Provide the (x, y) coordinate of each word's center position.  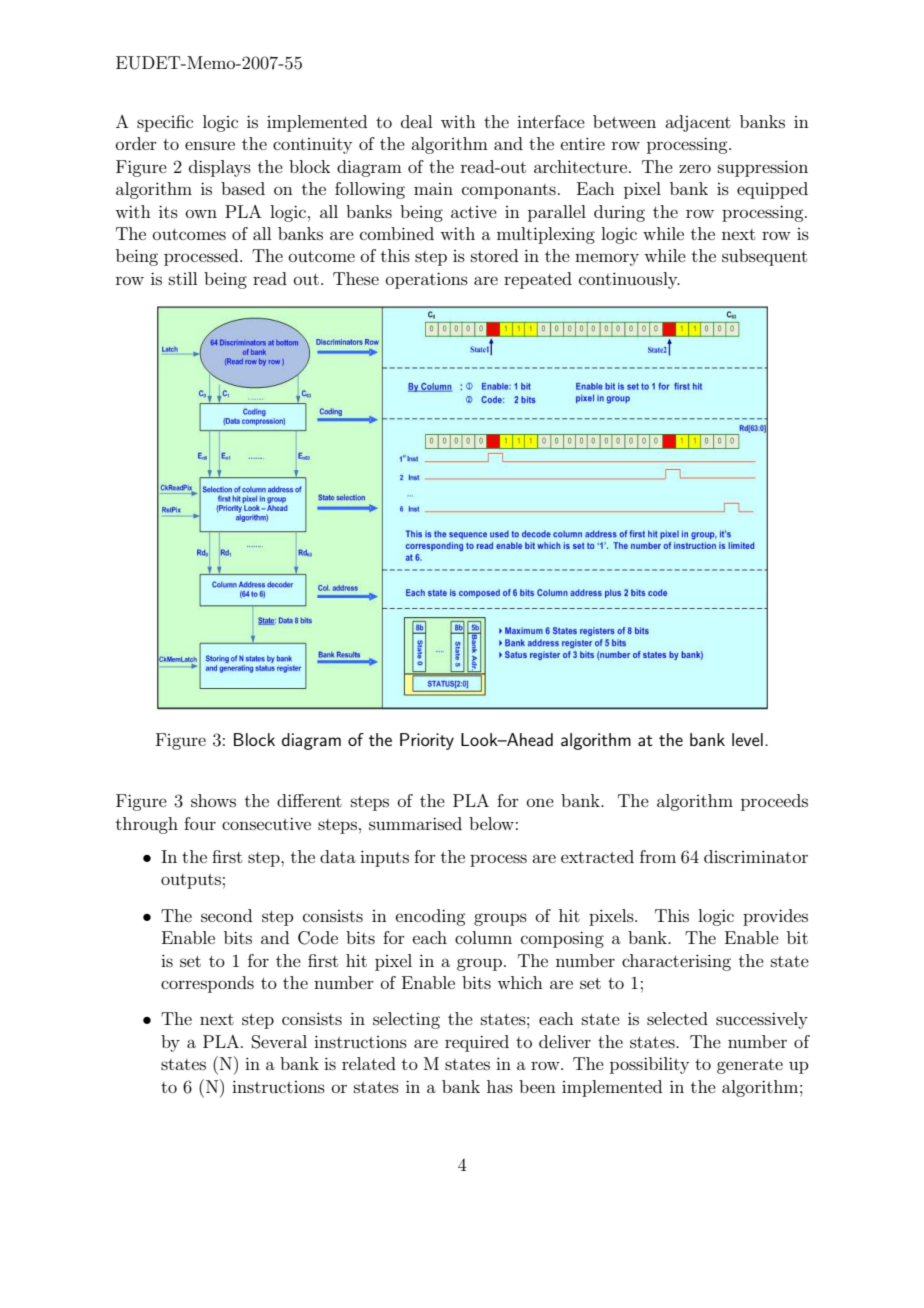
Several (279, 1042)
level (747, 739)
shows (213, 800)
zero (695, 168)
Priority (427, 741)
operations (427, 280)
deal (416, 121)
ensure (210, 145)
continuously (629, 280)
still (183, 278)
